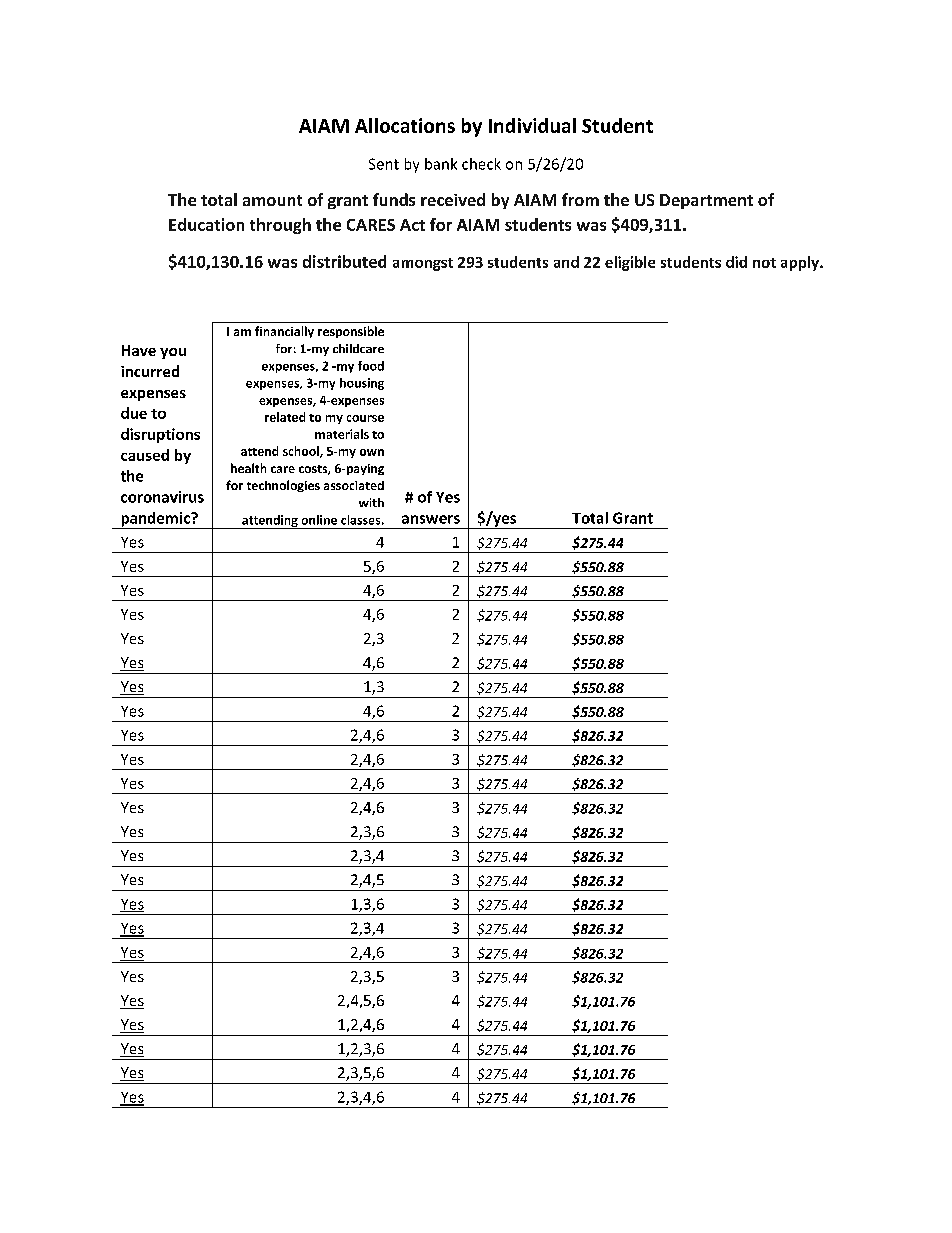 This screenshot has height=1233, width=952. What do you see at coordinates (162, 497) in the screenshot?
I see `coronavirus` at bounding box center [162, 497].
